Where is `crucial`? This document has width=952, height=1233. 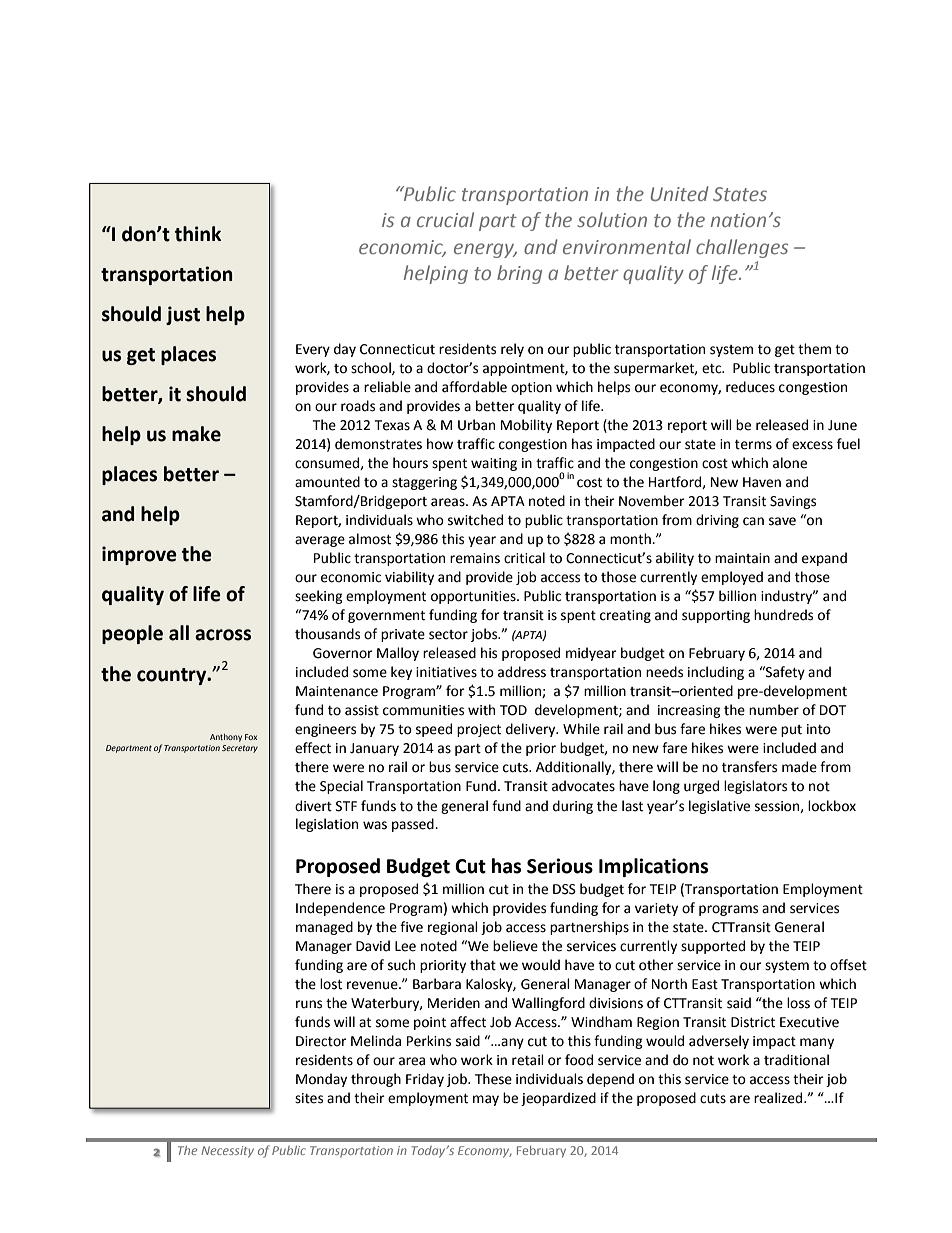 crucial is located at coordinates (445, 219).
